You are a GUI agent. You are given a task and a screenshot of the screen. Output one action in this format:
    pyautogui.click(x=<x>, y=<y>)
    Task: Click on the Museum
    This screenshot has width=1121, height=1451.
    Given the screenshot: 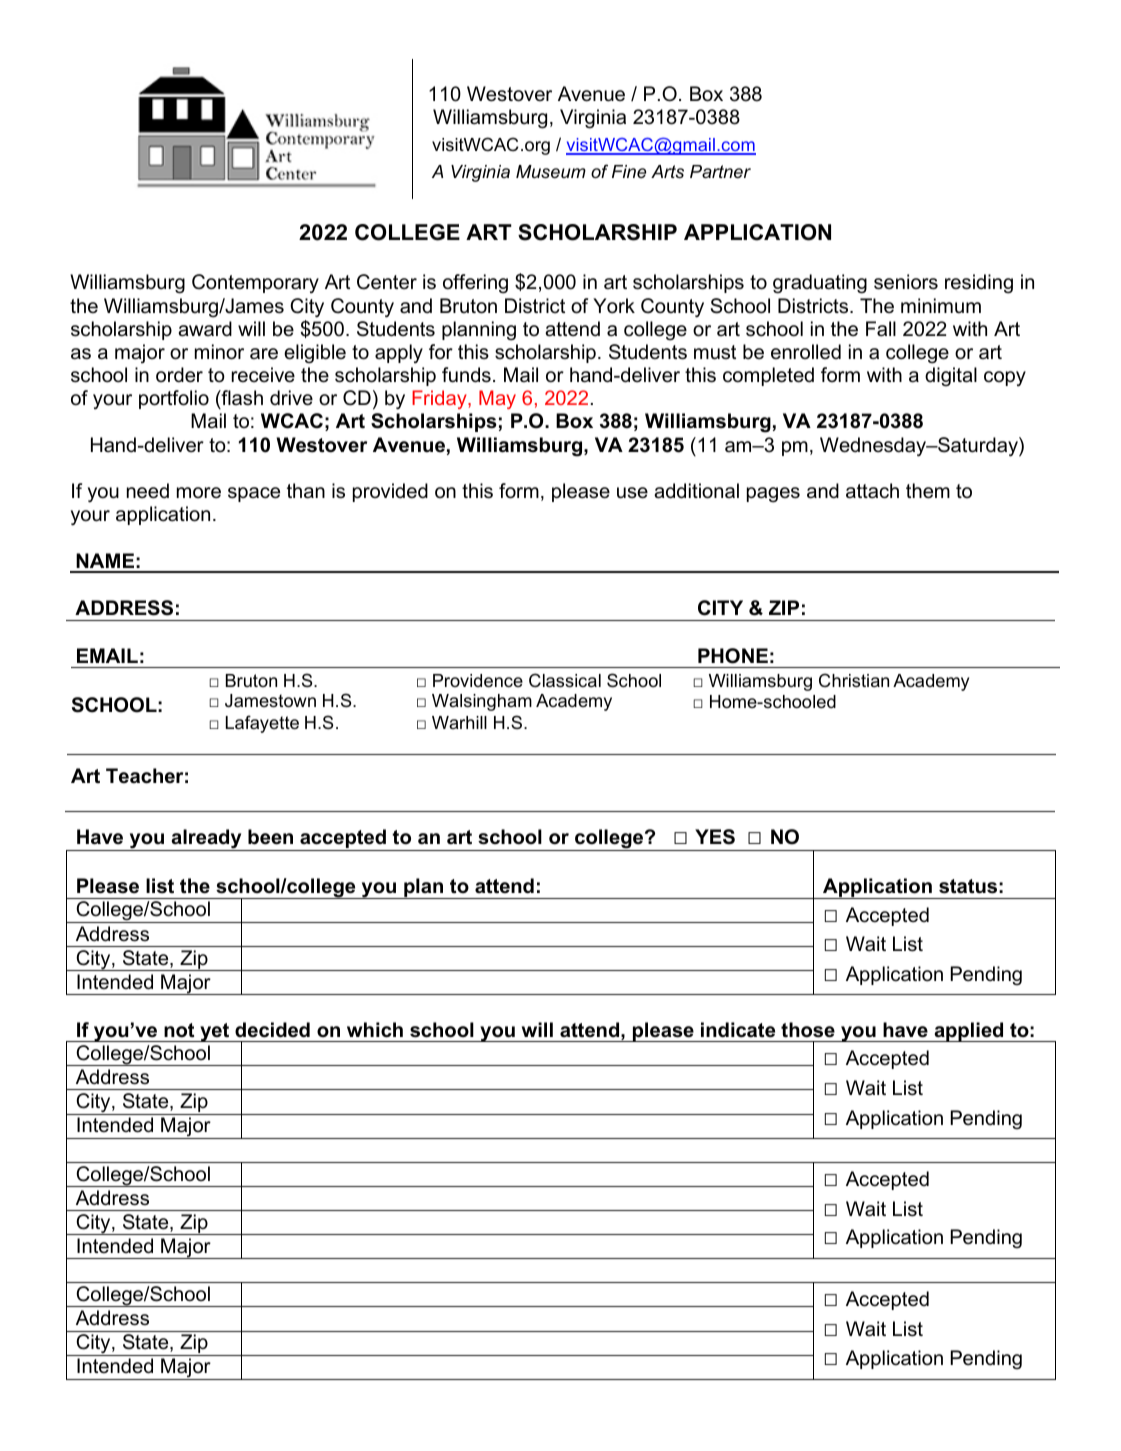 What is the action you would take?
    pyautogui.click(x=551, y=172)
